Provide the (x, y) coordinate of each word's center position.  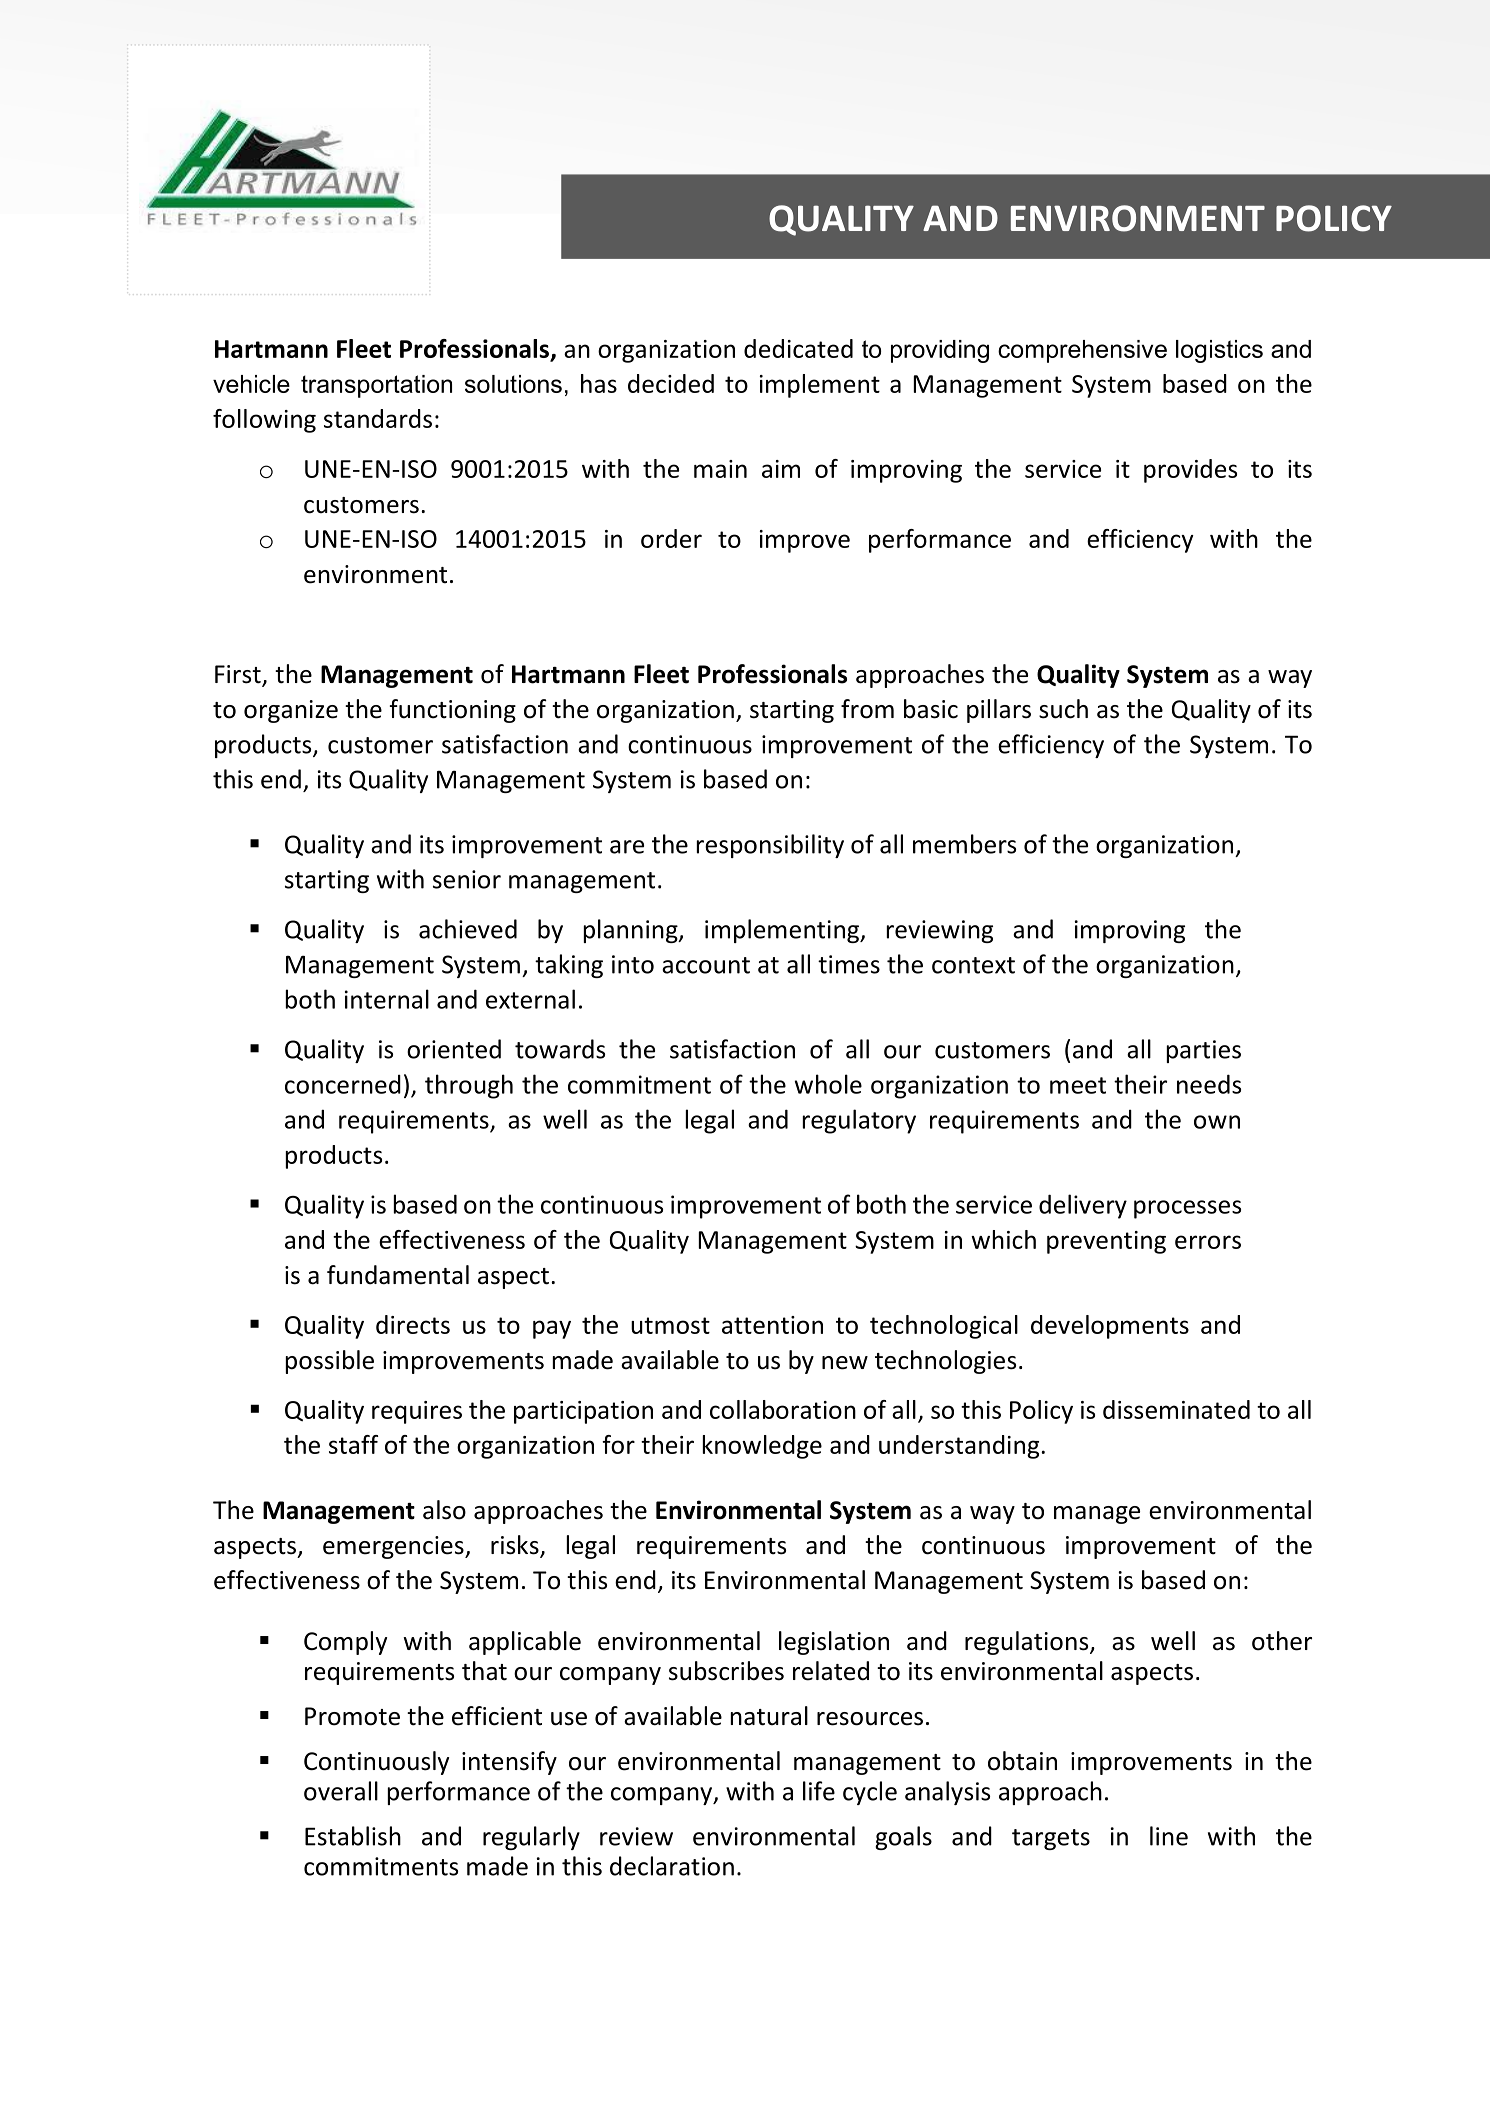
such (1063, 709)
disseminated (1176, 1409)
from (867, 709)
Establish (353, 1836)
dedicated (798, 348)
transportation (376, 386)
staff (353, 1444)
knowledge (762, 1447)
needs (1209, 1084)
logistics (1219, 351)
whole (828, 1084)
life (819, 1791)
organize (291, 711)
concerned (343, 1084)
